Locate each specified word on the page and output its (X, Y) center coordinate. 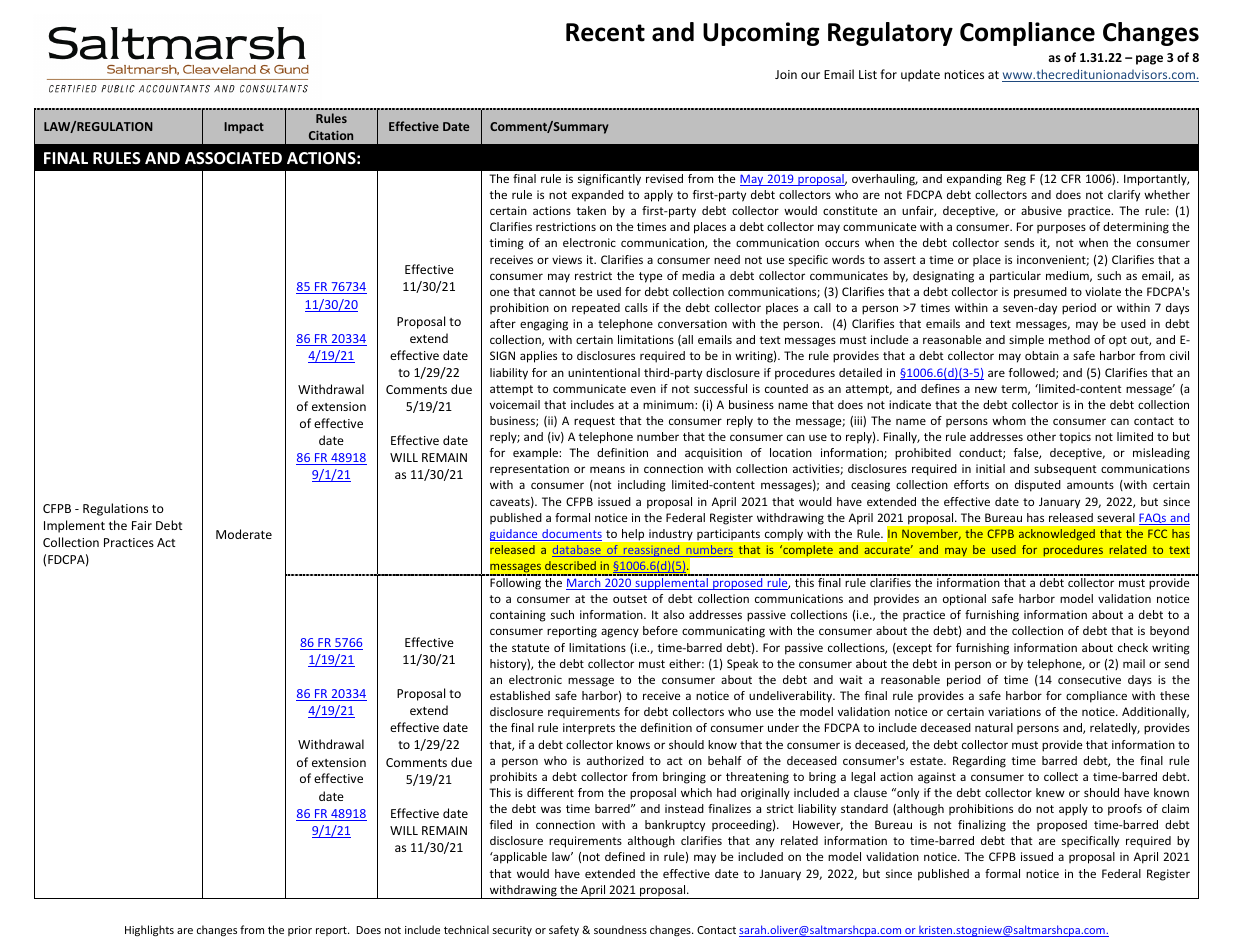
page (1149, 60)
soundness (620, 929)
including (642, 486)
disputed (1038, 486)
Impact (244, 128)
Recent (605, 32)
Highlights (149, 931)
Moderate (244, 534)
